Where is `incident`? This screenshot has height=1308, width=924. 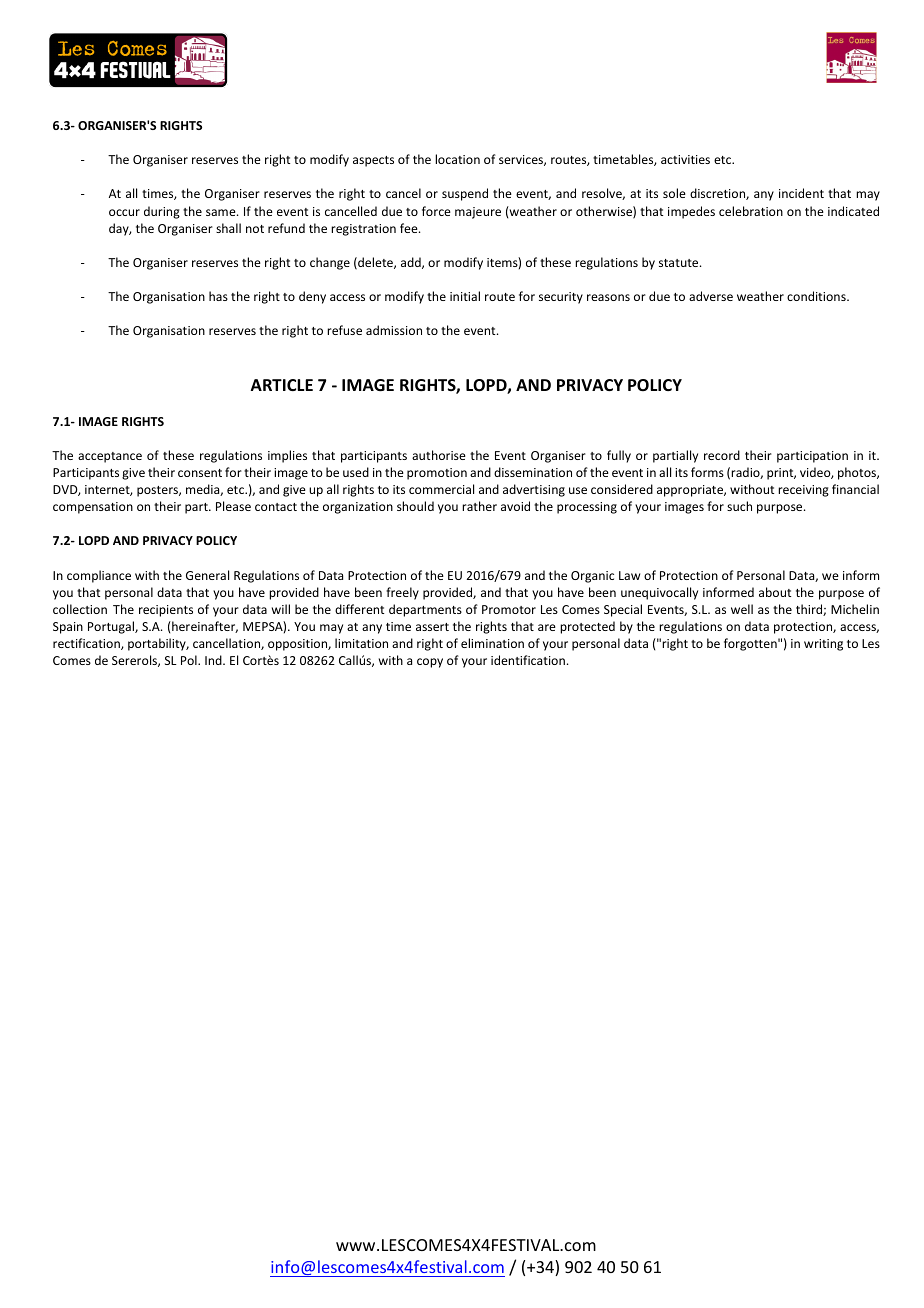 incident is located at coordinates (801, 193).
